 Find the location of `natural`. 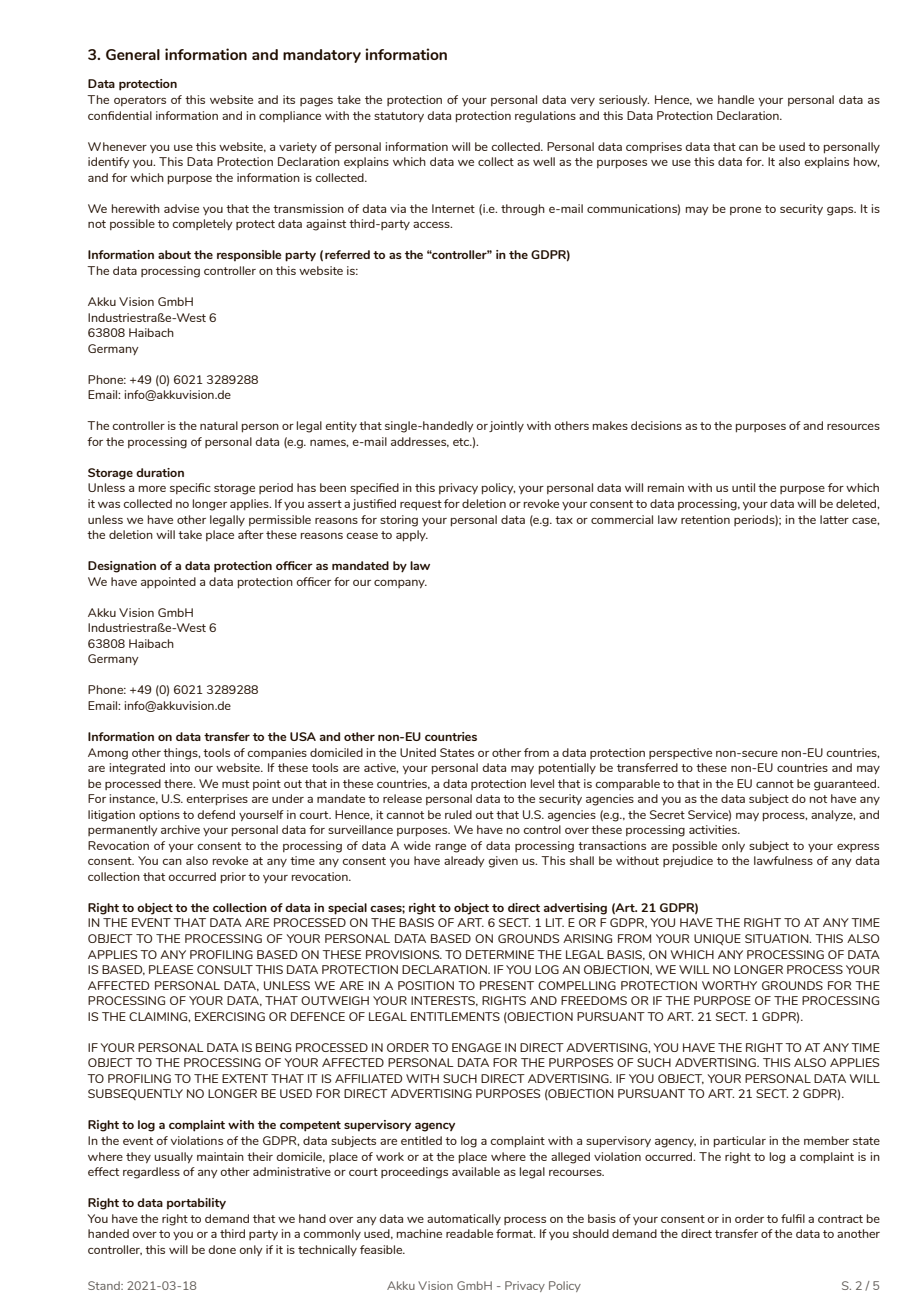

natural is located at coordinates (219, 425).
